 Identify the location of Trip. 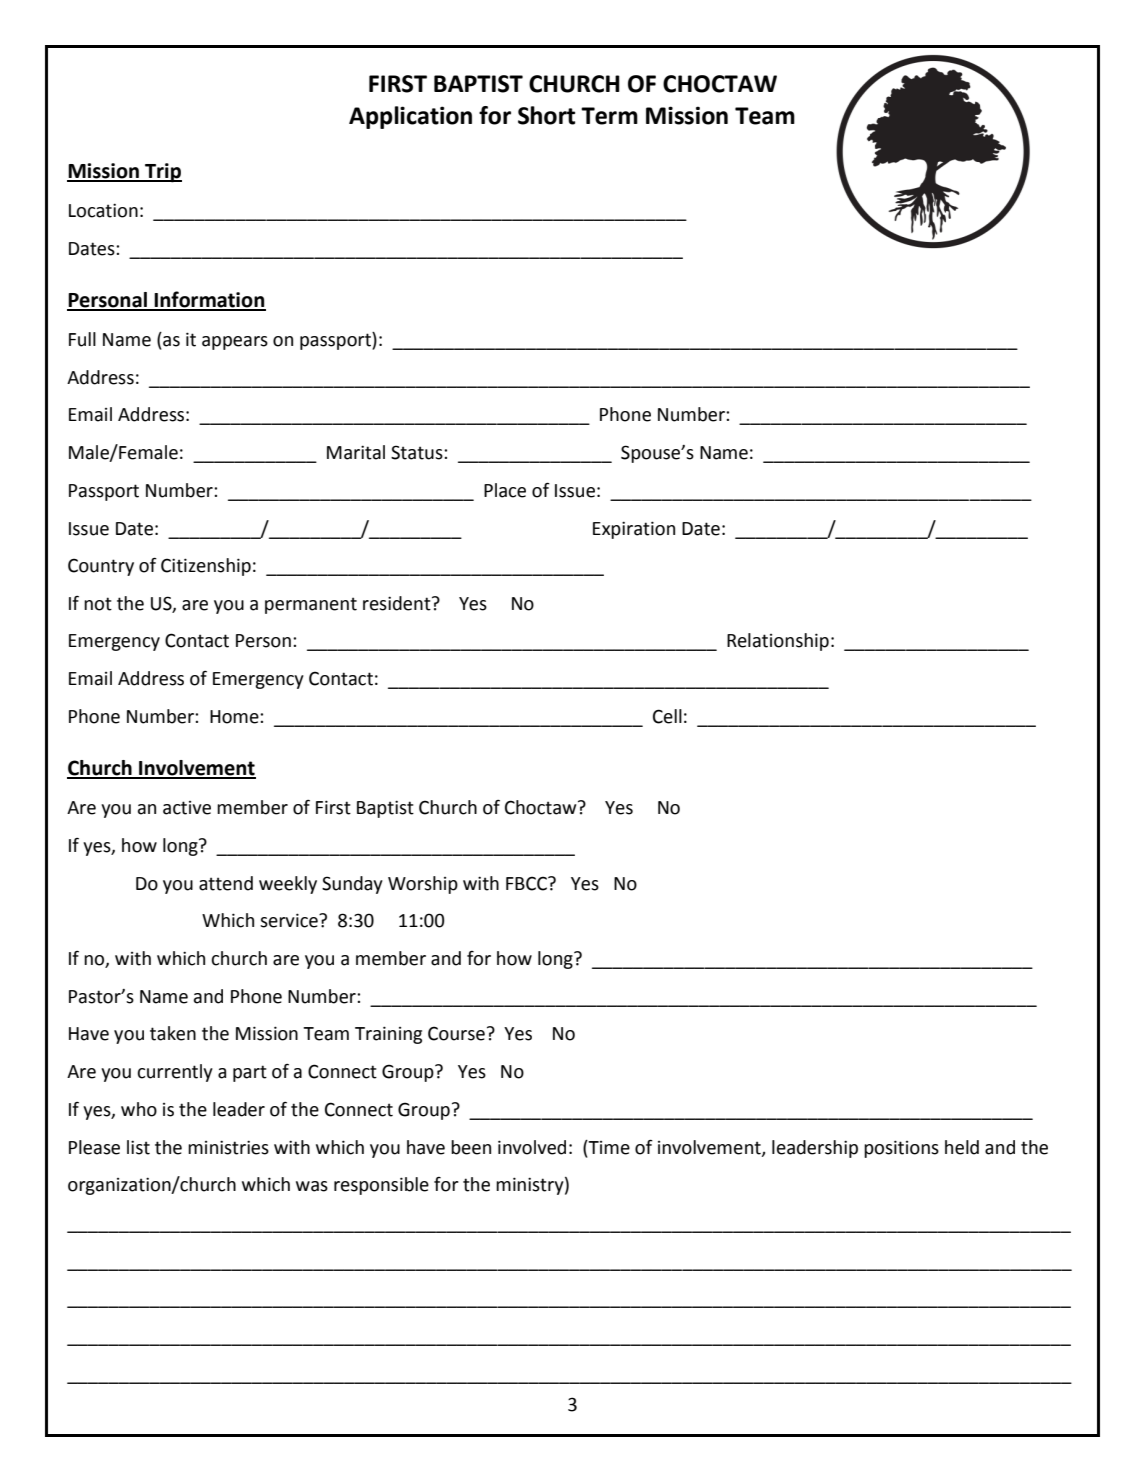
(162, 173).
